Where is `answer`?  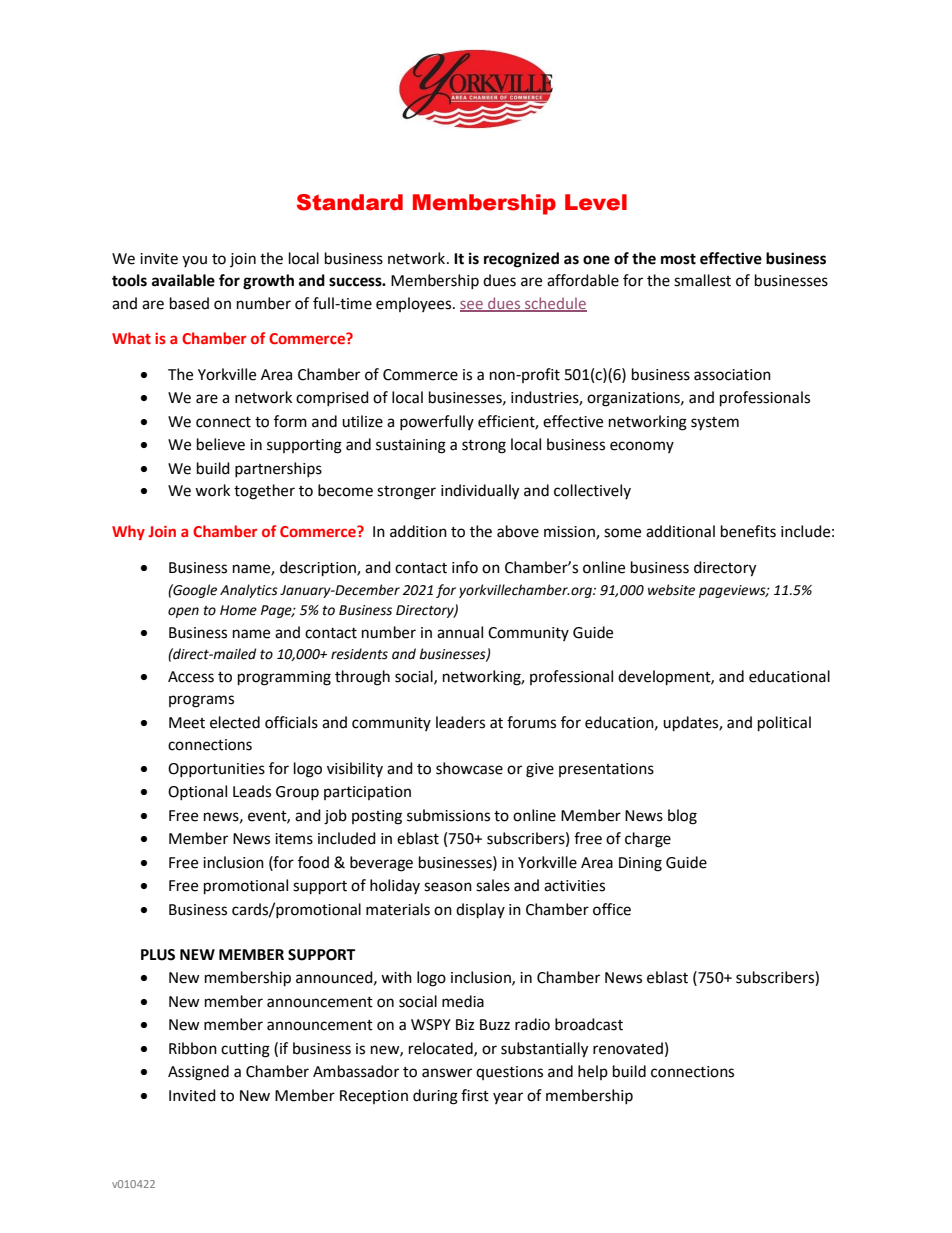
answer is located at coordinates (447, 1073).
